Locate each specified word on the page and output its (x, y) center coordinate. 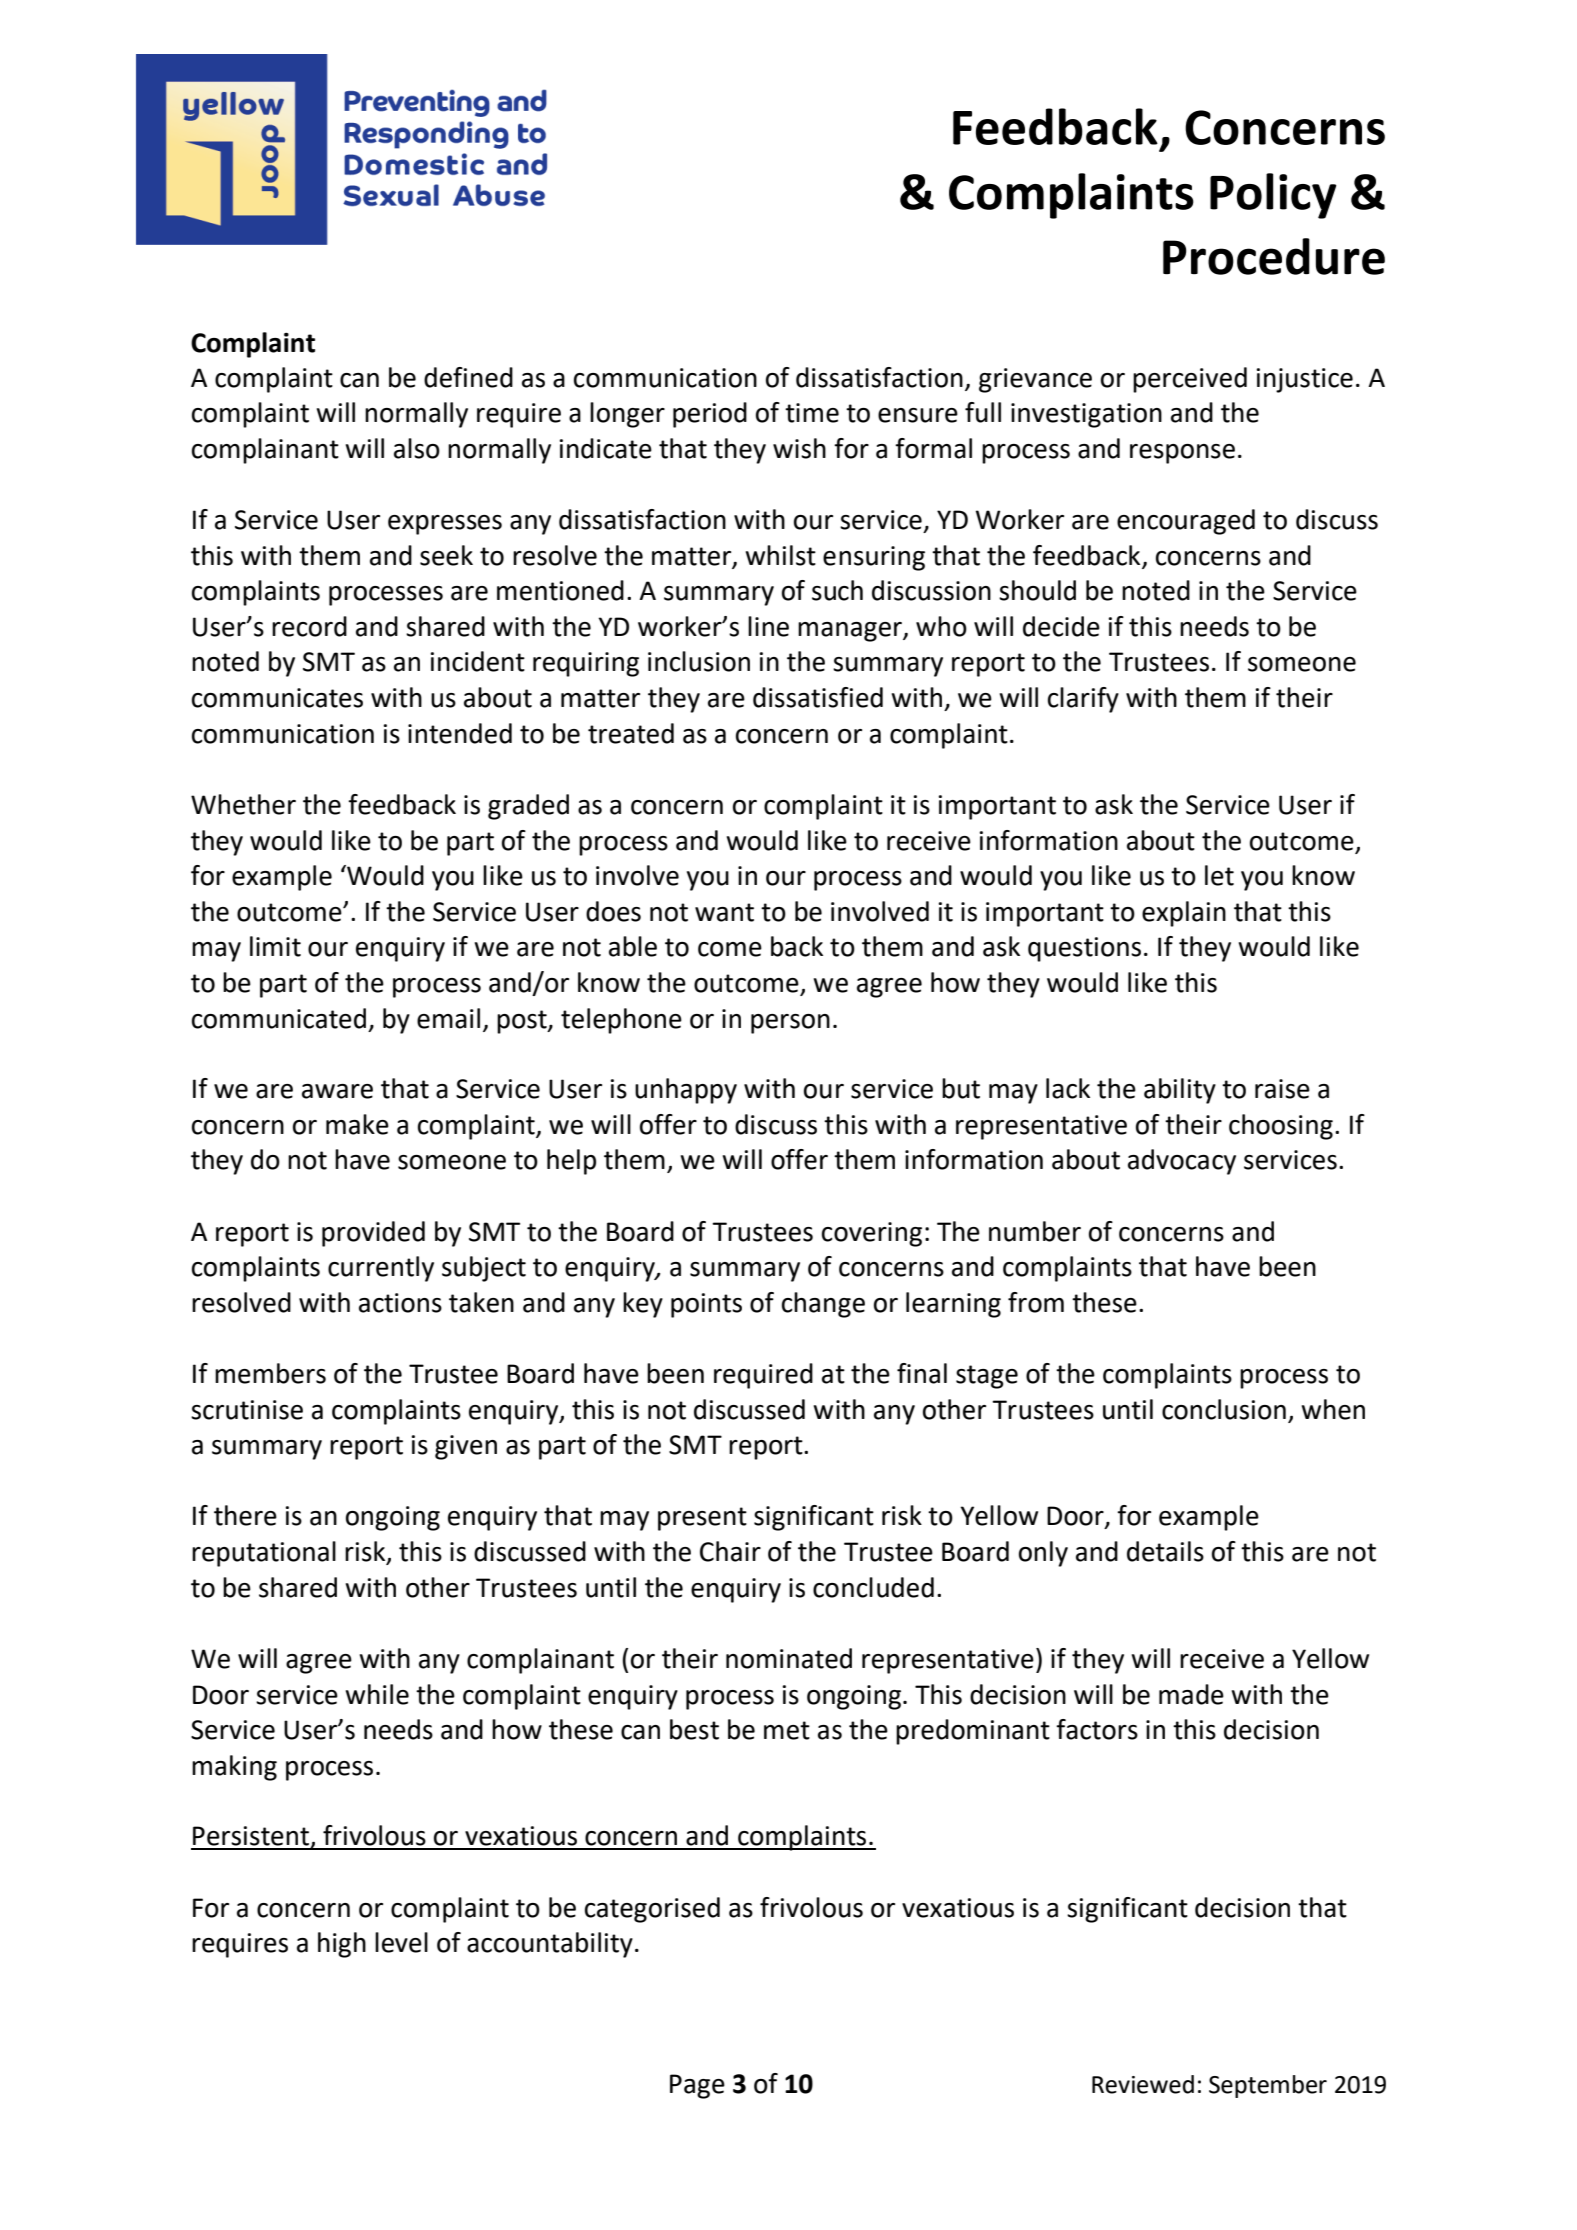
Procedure (1274, 256)
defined (468, 377)
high (342, 1945)
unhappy (686, 1091)
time (812, 413)
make (357, 1124)
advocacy (1182, 1162)
